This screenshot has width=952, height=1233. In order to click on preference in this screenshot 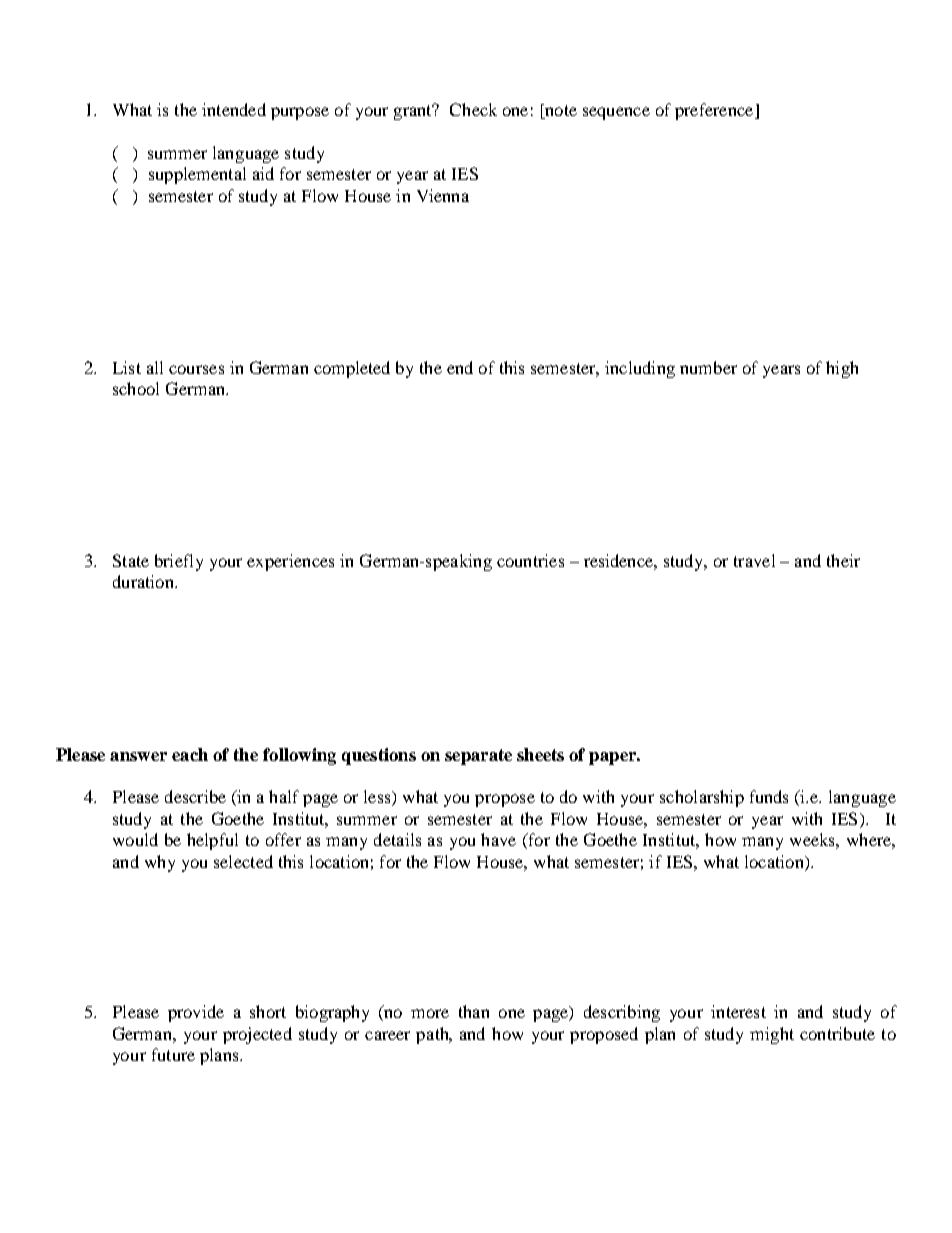, I will do `click(715, 111)`.
